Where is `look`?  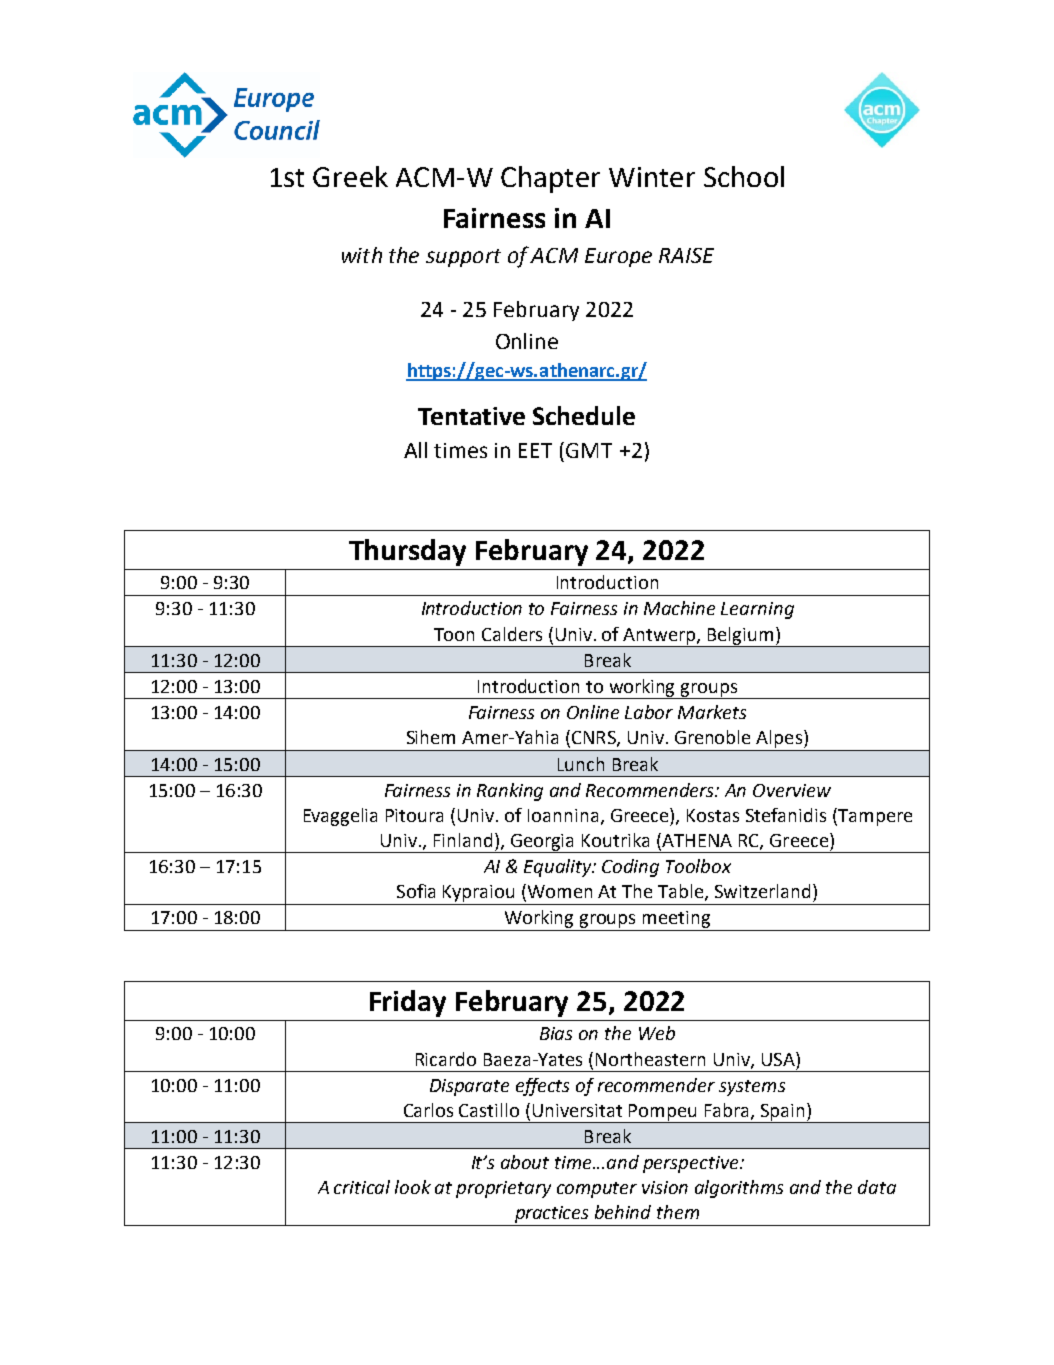 look is located at coordinates (413, 1187).
